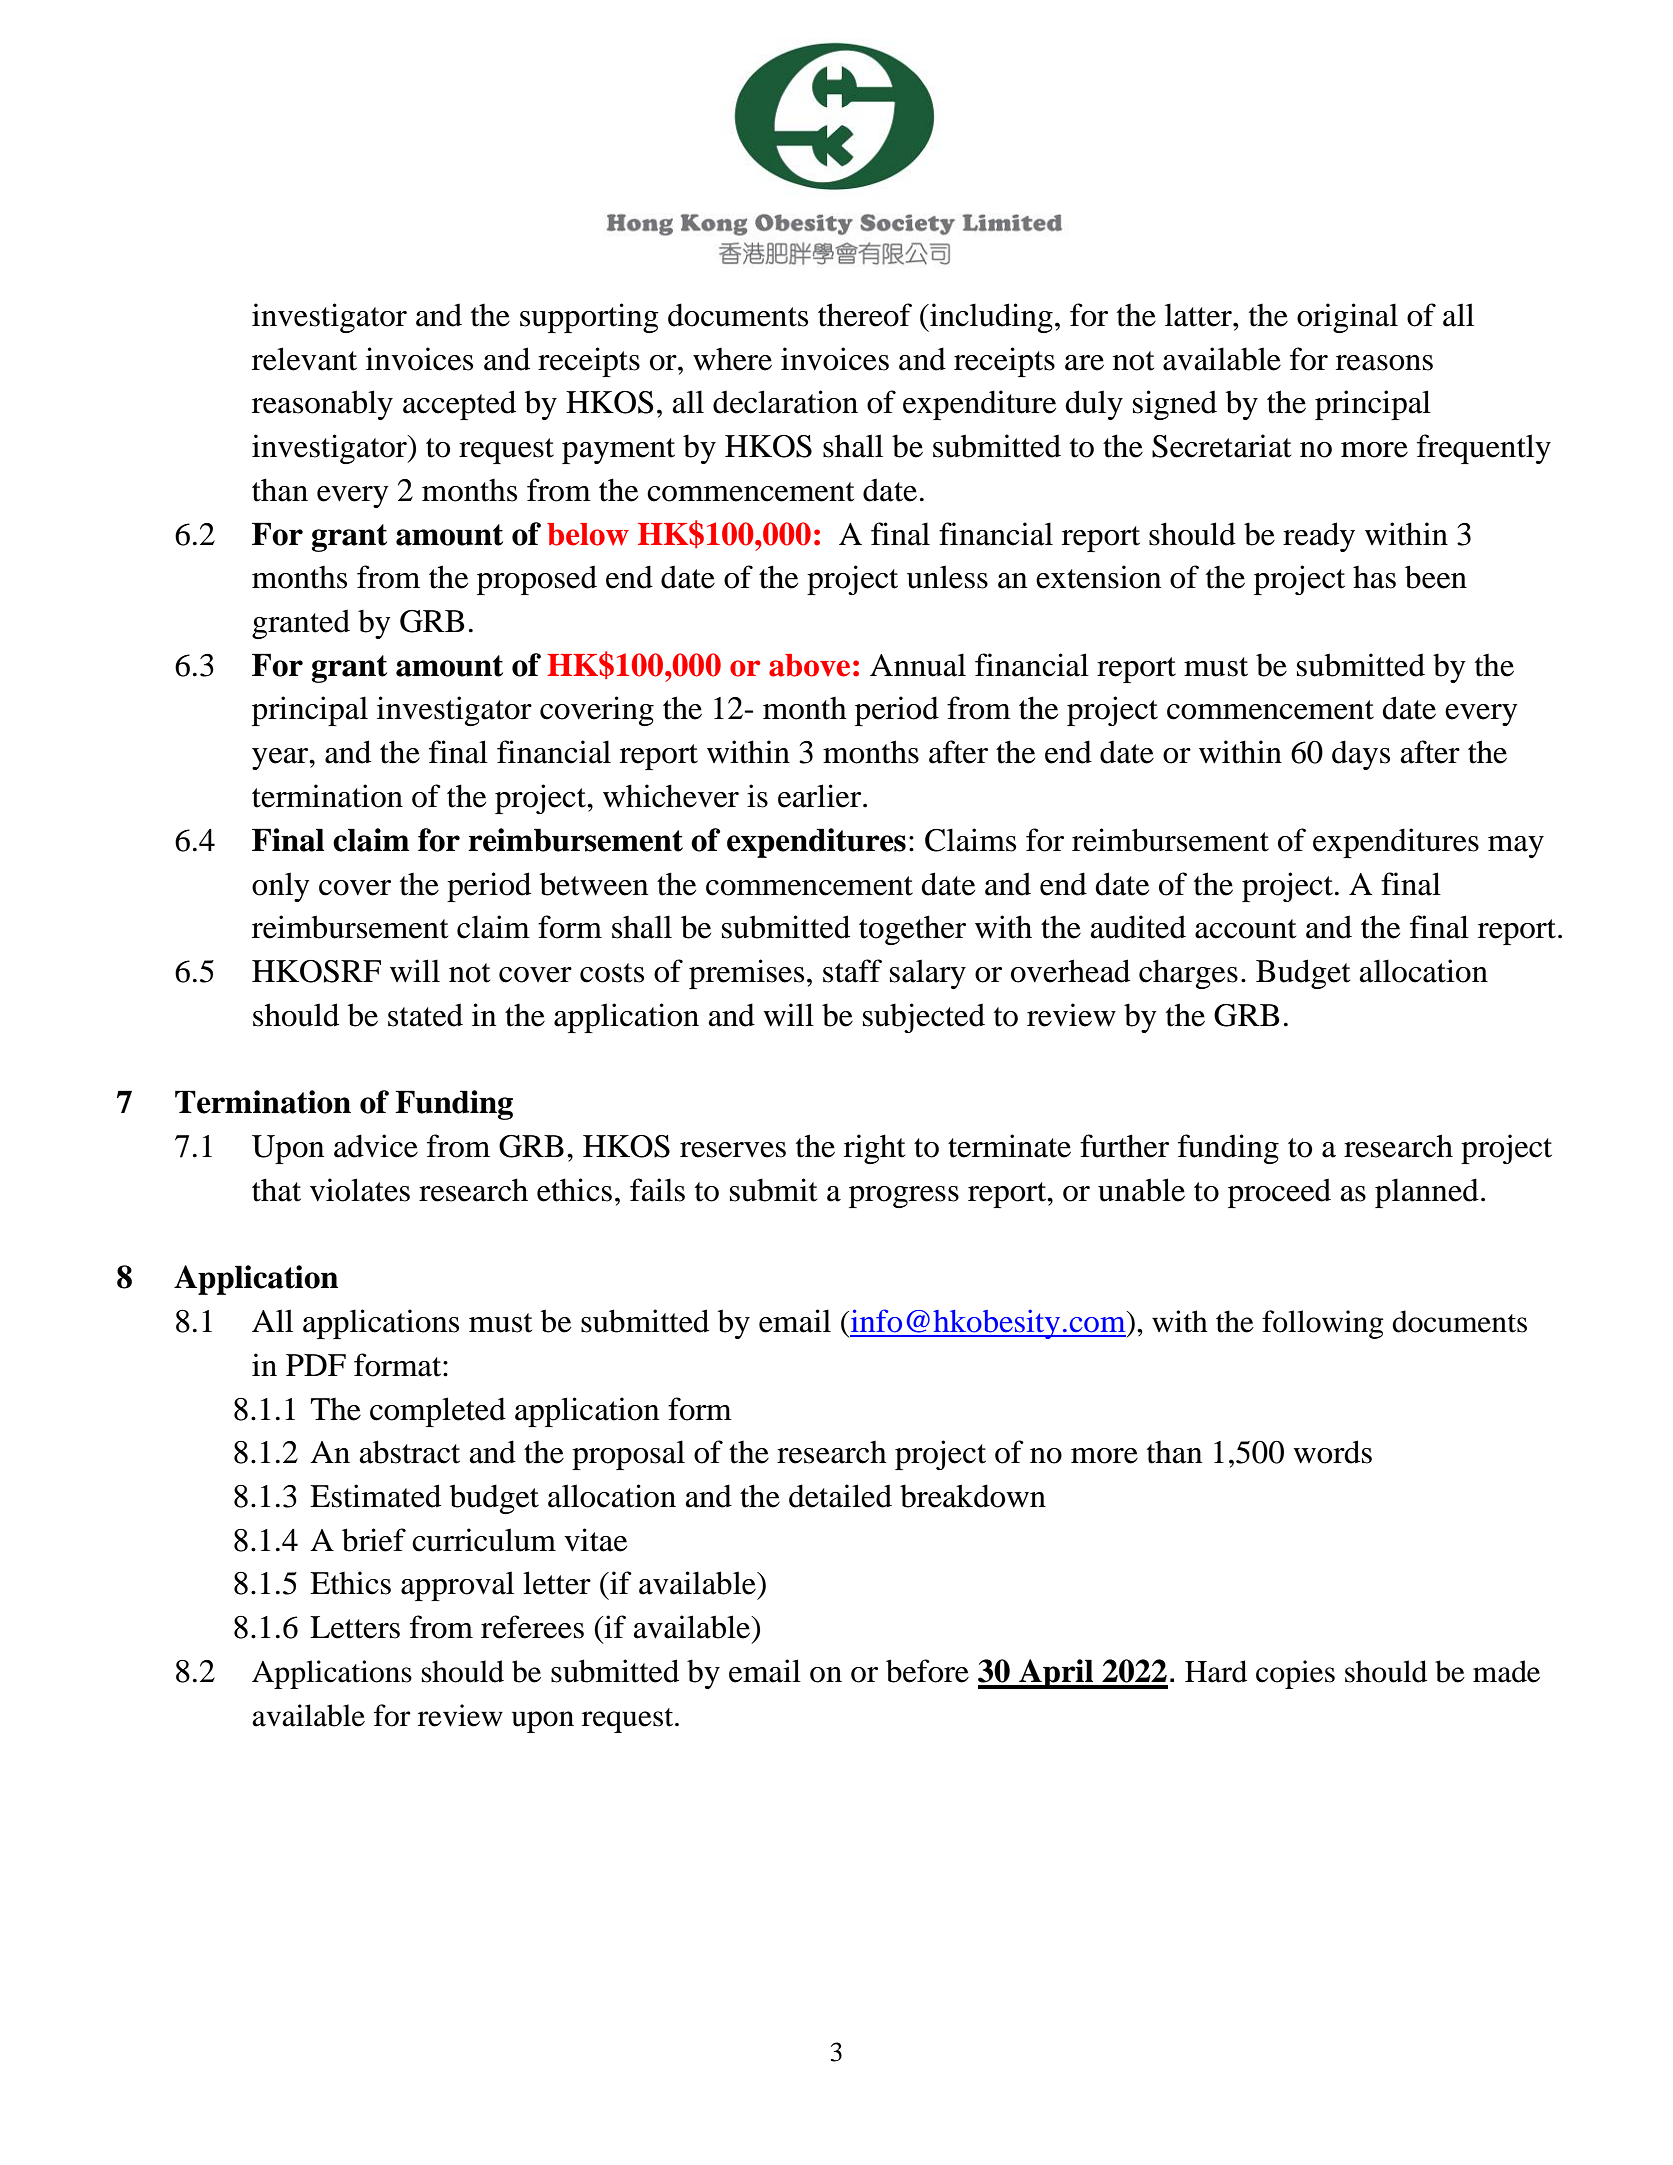 The width and height of the page is (1673, 2165). What do you see at coordinates (928, 974) in the page?
I see `salary` at bounding box center [928, 974].
